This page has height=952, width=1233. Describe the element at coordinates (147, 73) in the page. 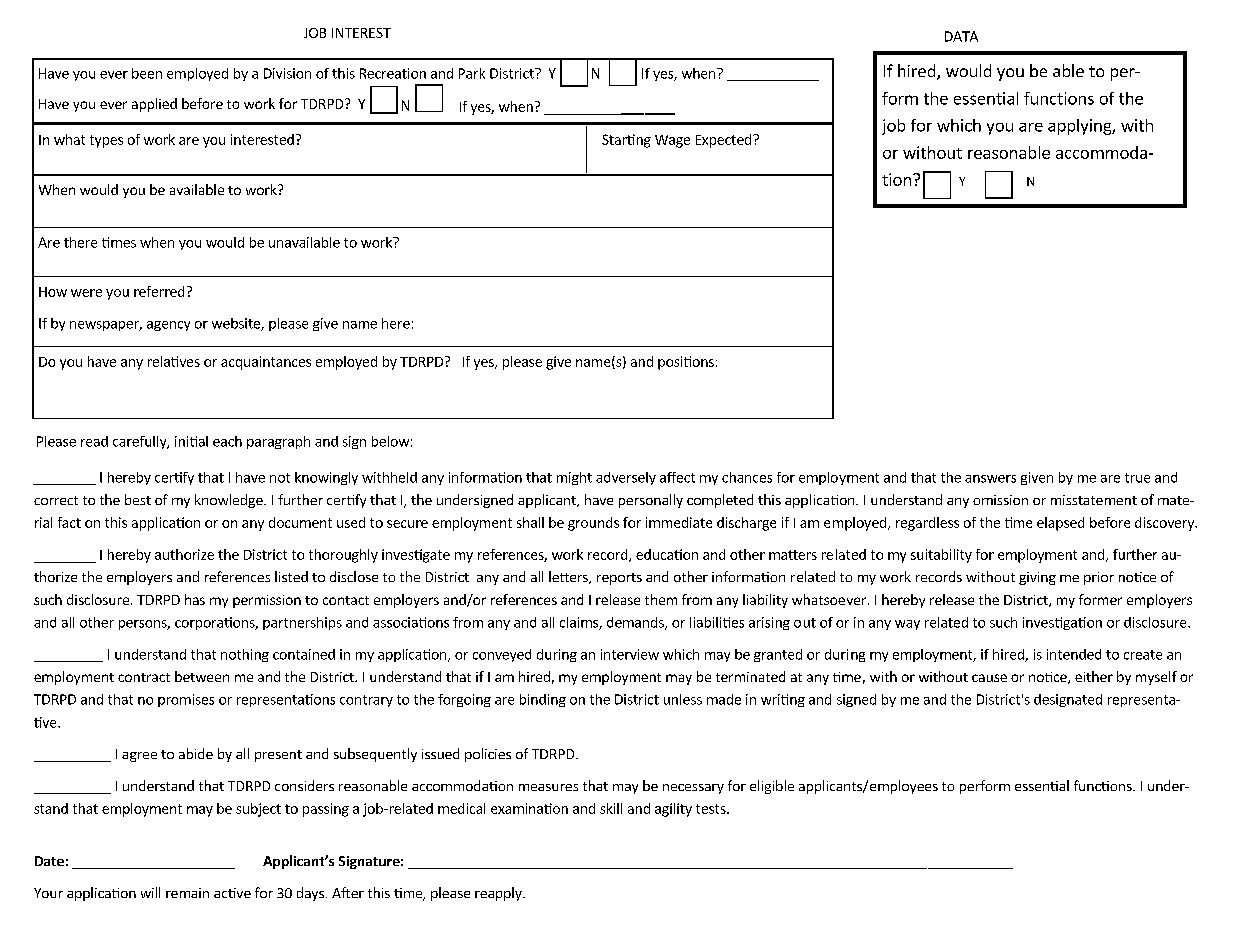

I see `been` at that location.
